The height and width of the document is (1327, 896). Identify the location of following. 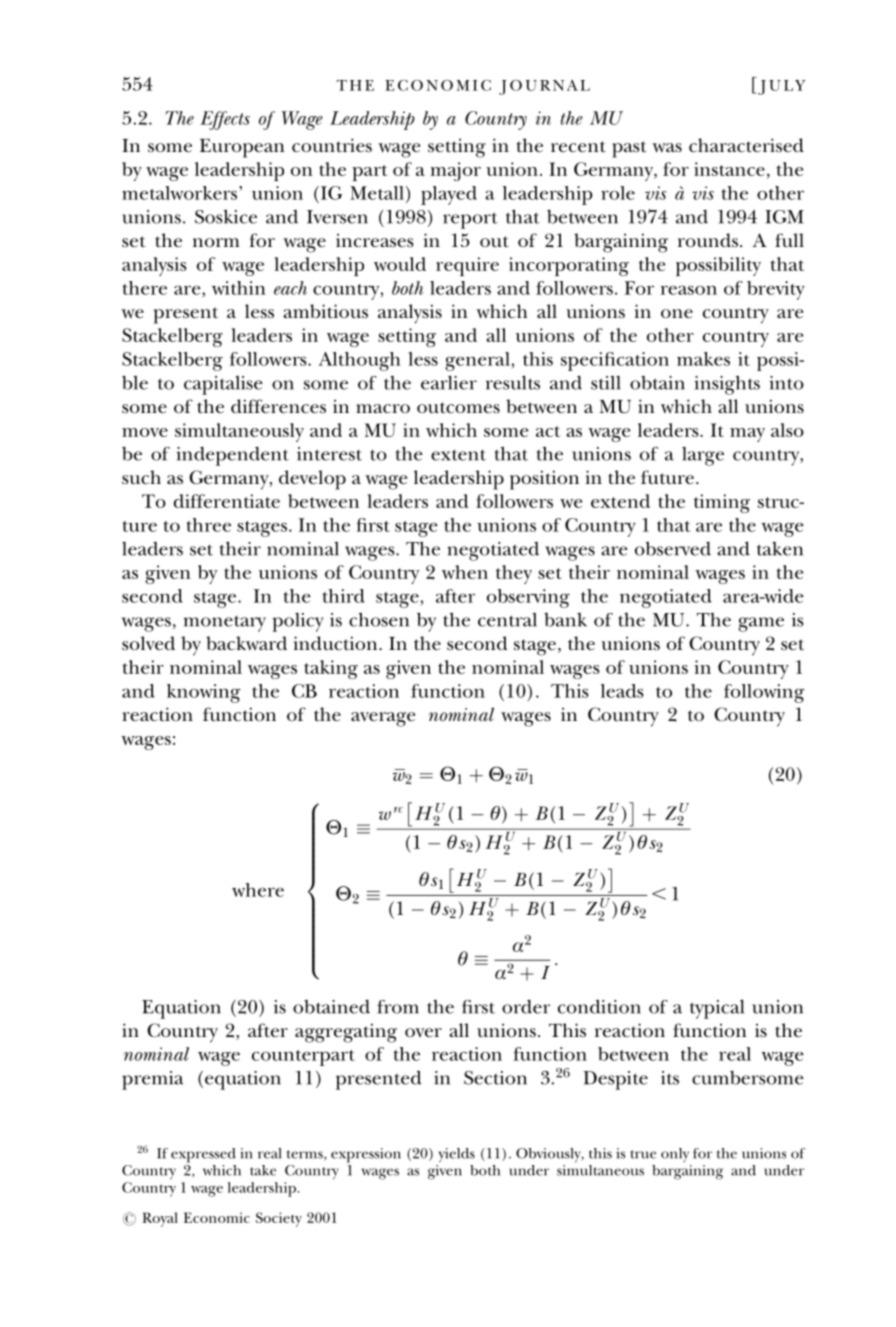
(764, 693).
